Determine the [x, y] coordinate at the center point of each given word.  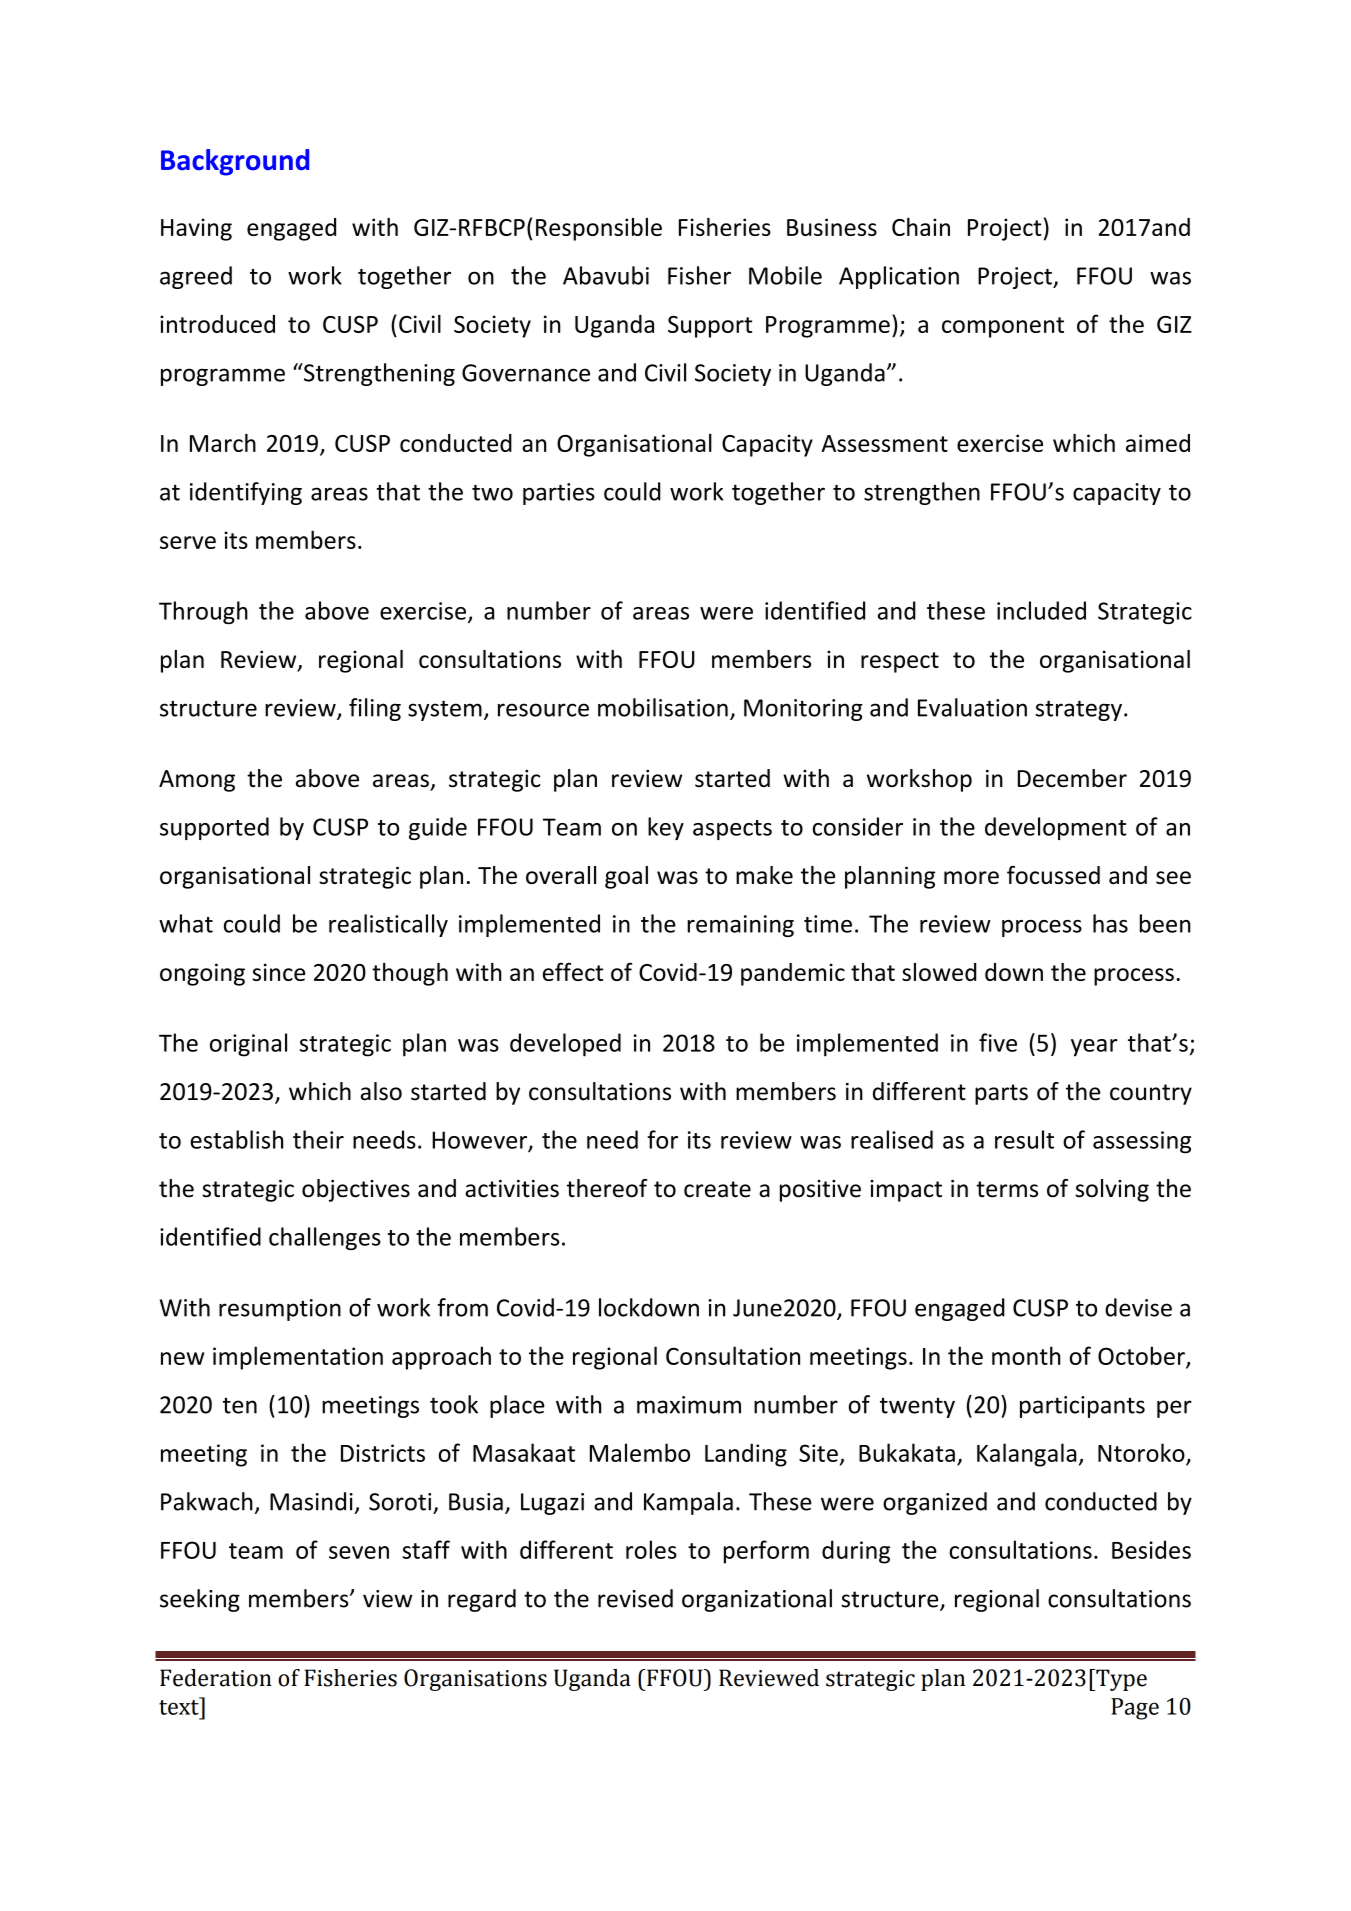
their [318, 1139]
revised [635, 1598]
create [717, 1189]
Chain [921, 227]
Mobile [785, 275]
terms [1007, 1189]
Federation [216, 1678]
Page [1135, 1709]
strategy [1078, 710]
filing [375, 709]
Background [235, 162]
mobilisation [663, 707]
